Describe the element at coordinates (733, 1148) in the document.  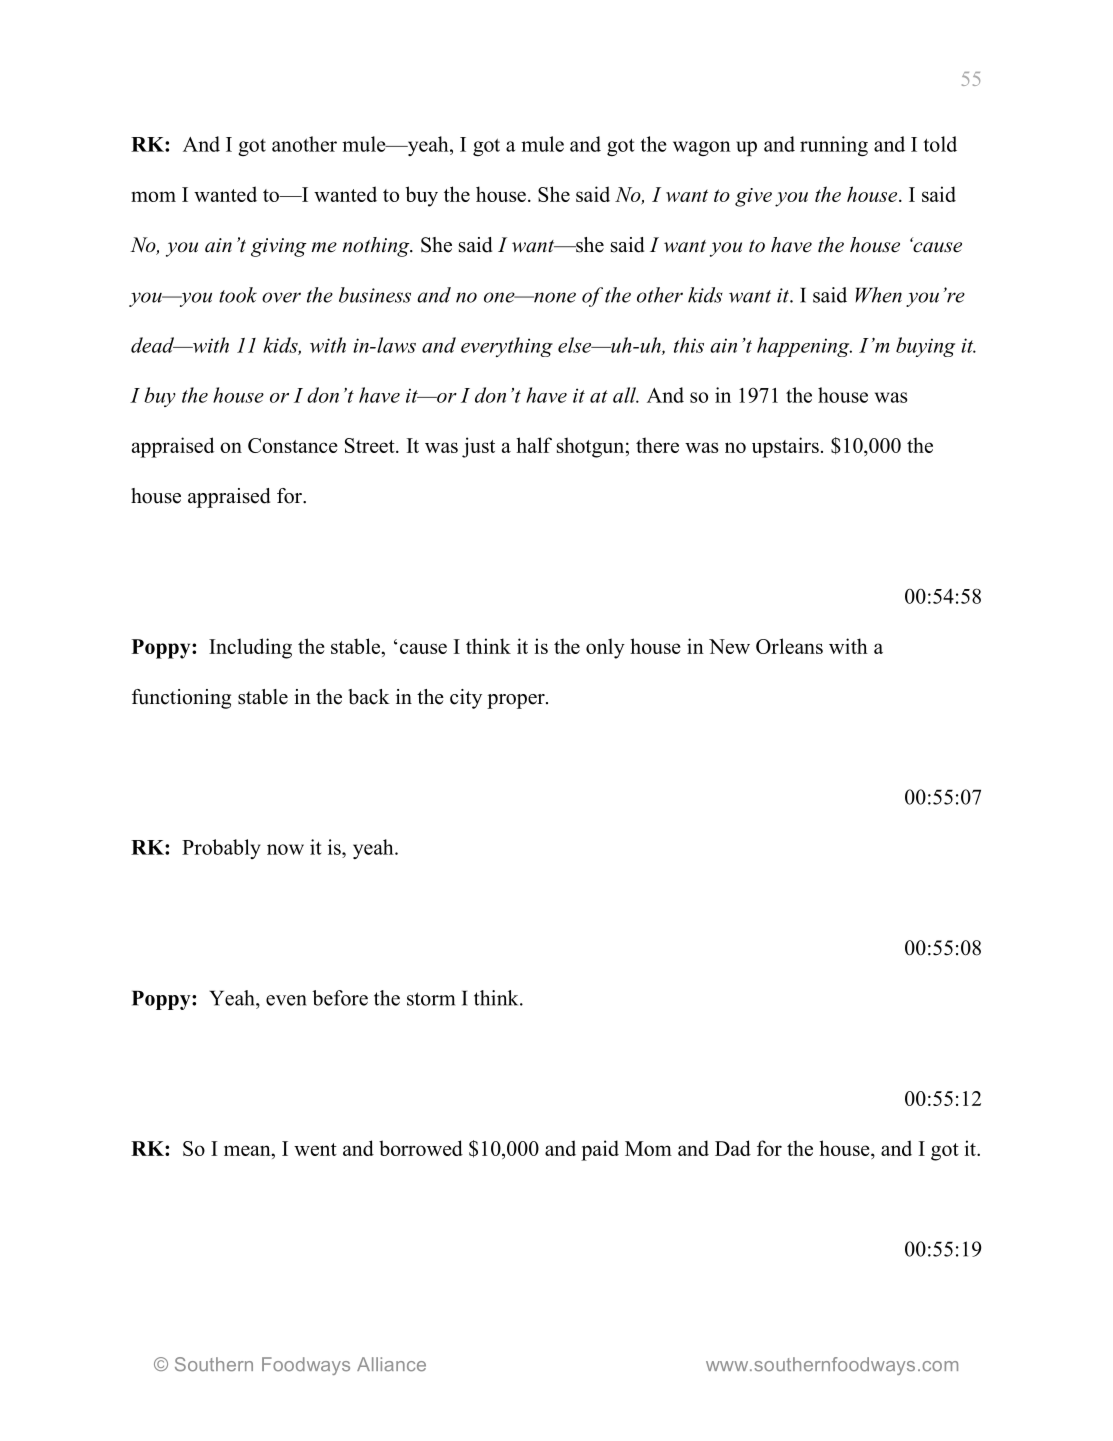
I see `Dad` at that location.
